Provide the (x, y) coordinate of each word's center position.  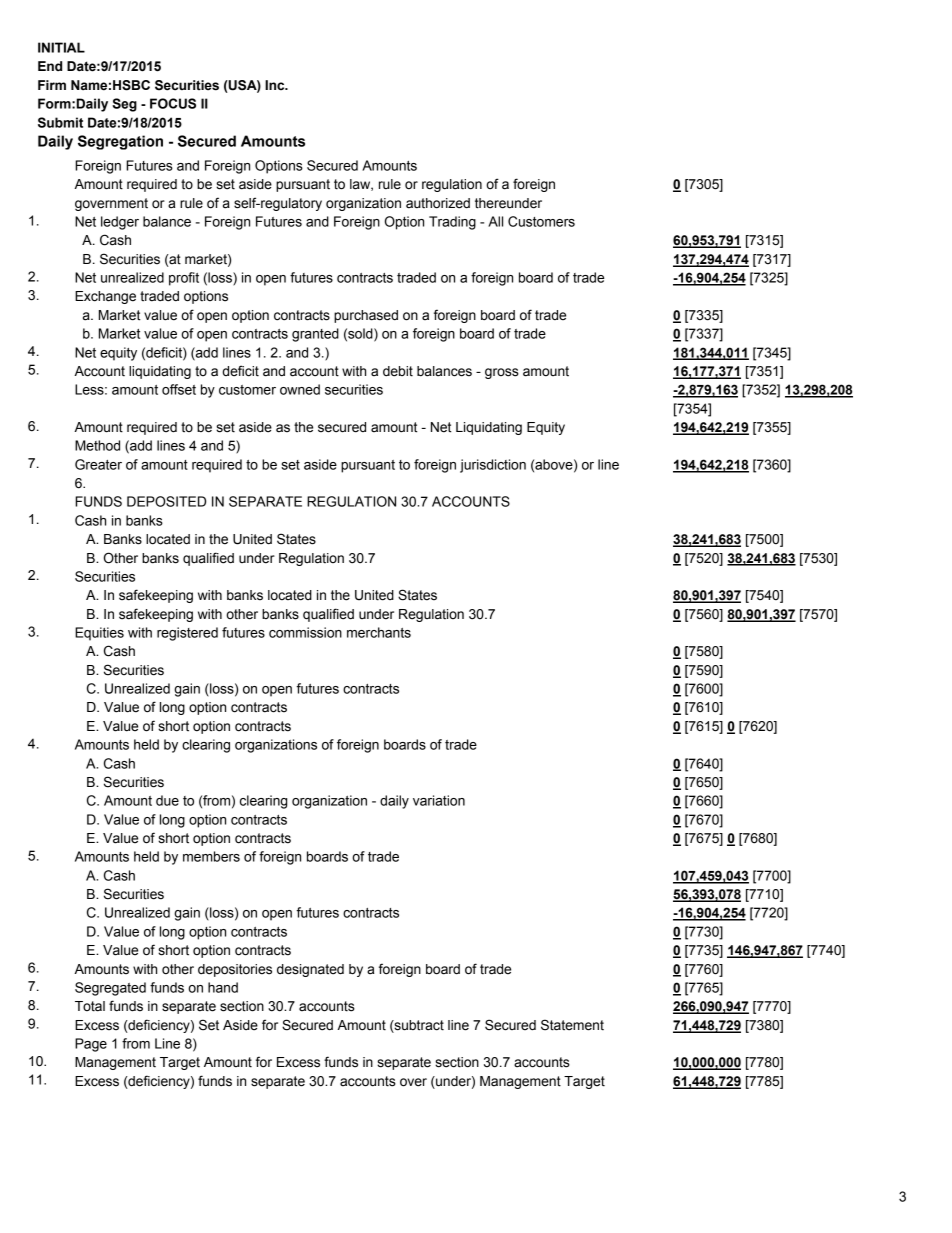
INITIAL (61, 47)
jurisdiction (493, 466)
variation (439, 800)
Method (97, 445)
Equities (99, 634)
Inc (276, 85)
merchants (379, 632)
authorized (438, 203)
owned (300, 389)
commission (305, 632)
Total (90, 1006)
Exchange (105, 297)
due (167, 800)
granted (315, 335)
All (495, 221)
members (211, 856)
